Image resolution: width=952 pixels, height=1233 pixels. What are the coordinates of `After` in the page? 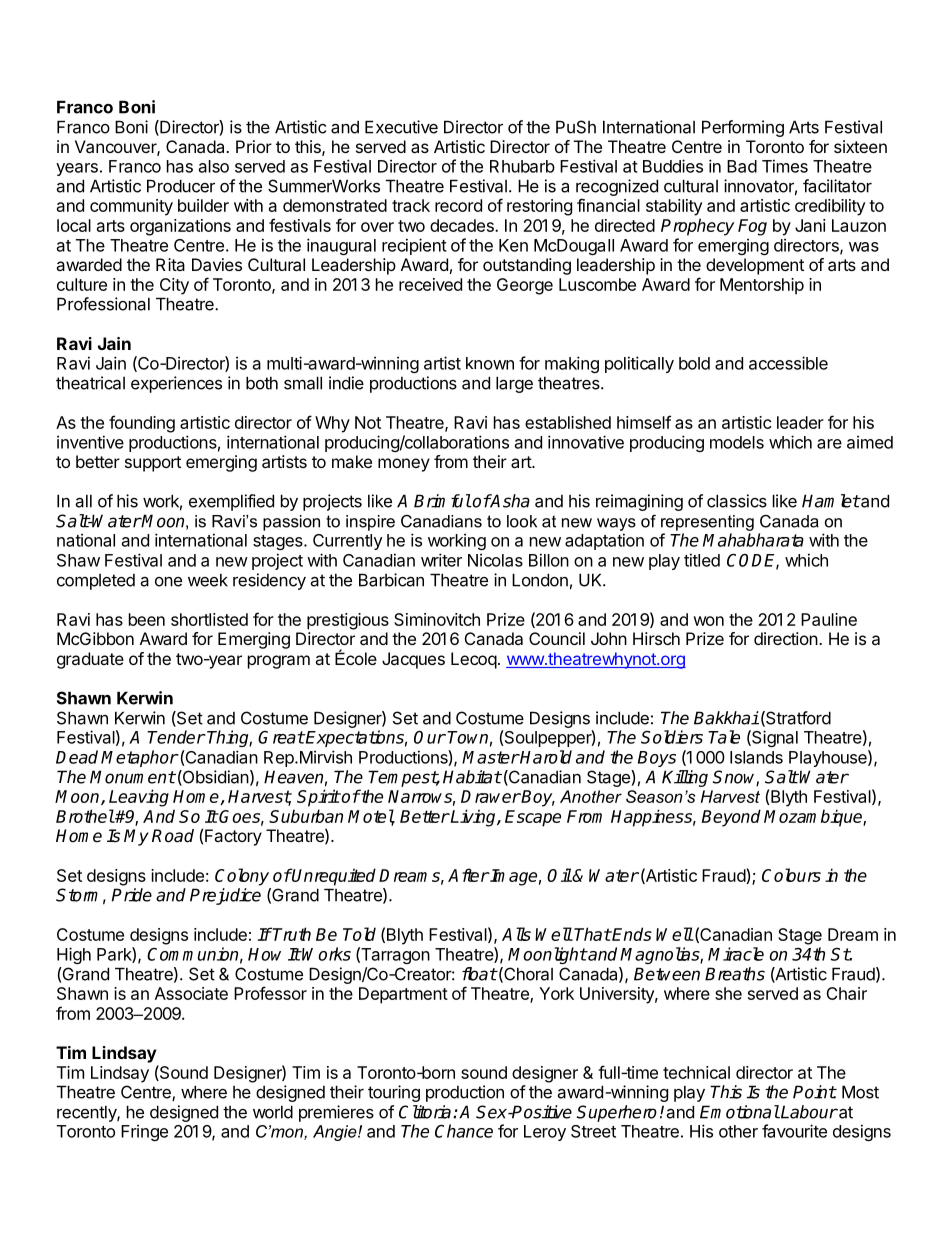 It's located at (468, 875).
